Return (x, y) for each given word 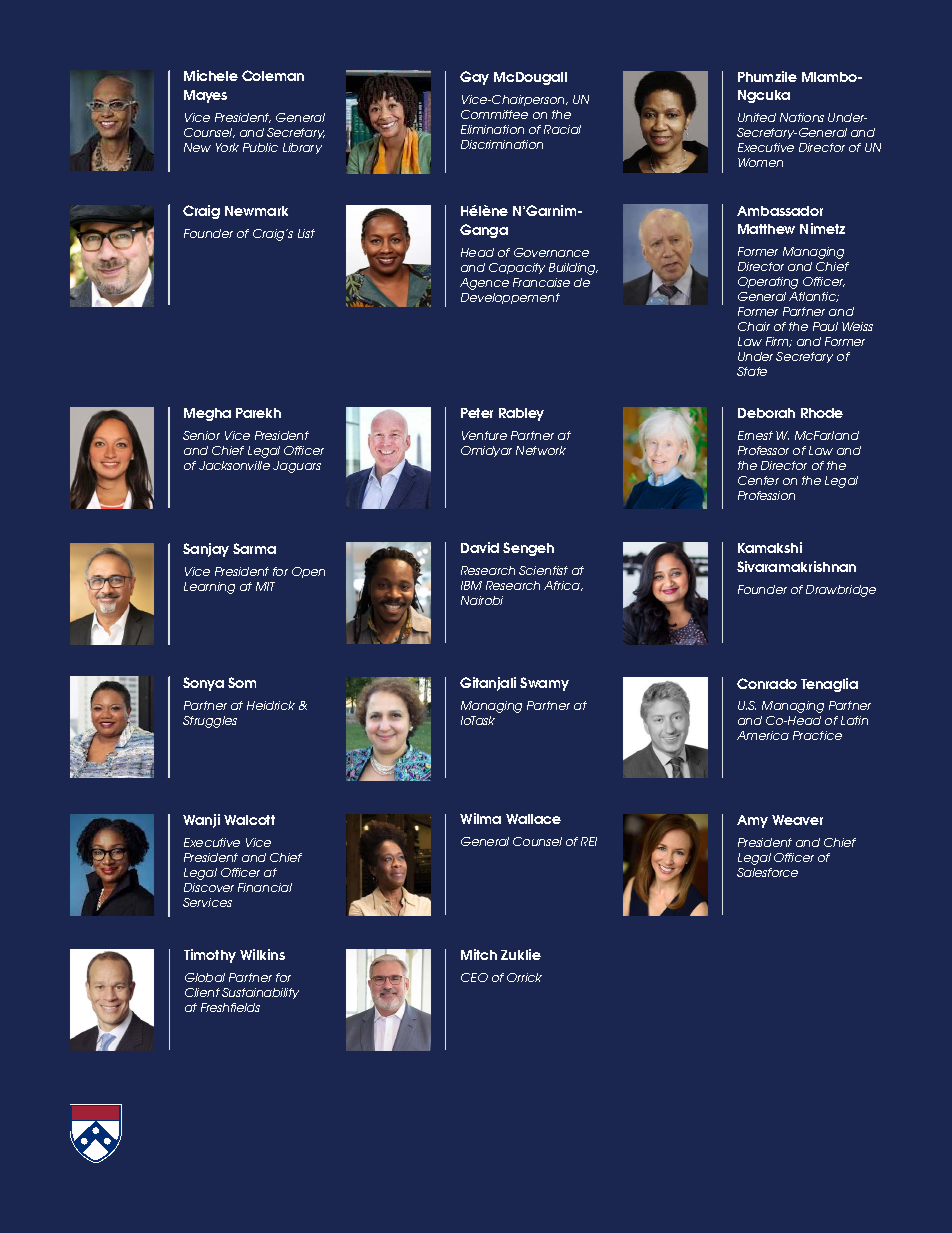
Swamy (544, 684)
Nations (802, 117)
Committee (494, 114)
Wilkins (262, 954)
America (763, 735)
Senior (201, 435)
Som (242, 682)
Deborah (766, 413)
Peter (477, 413)
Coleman (273, 75)
